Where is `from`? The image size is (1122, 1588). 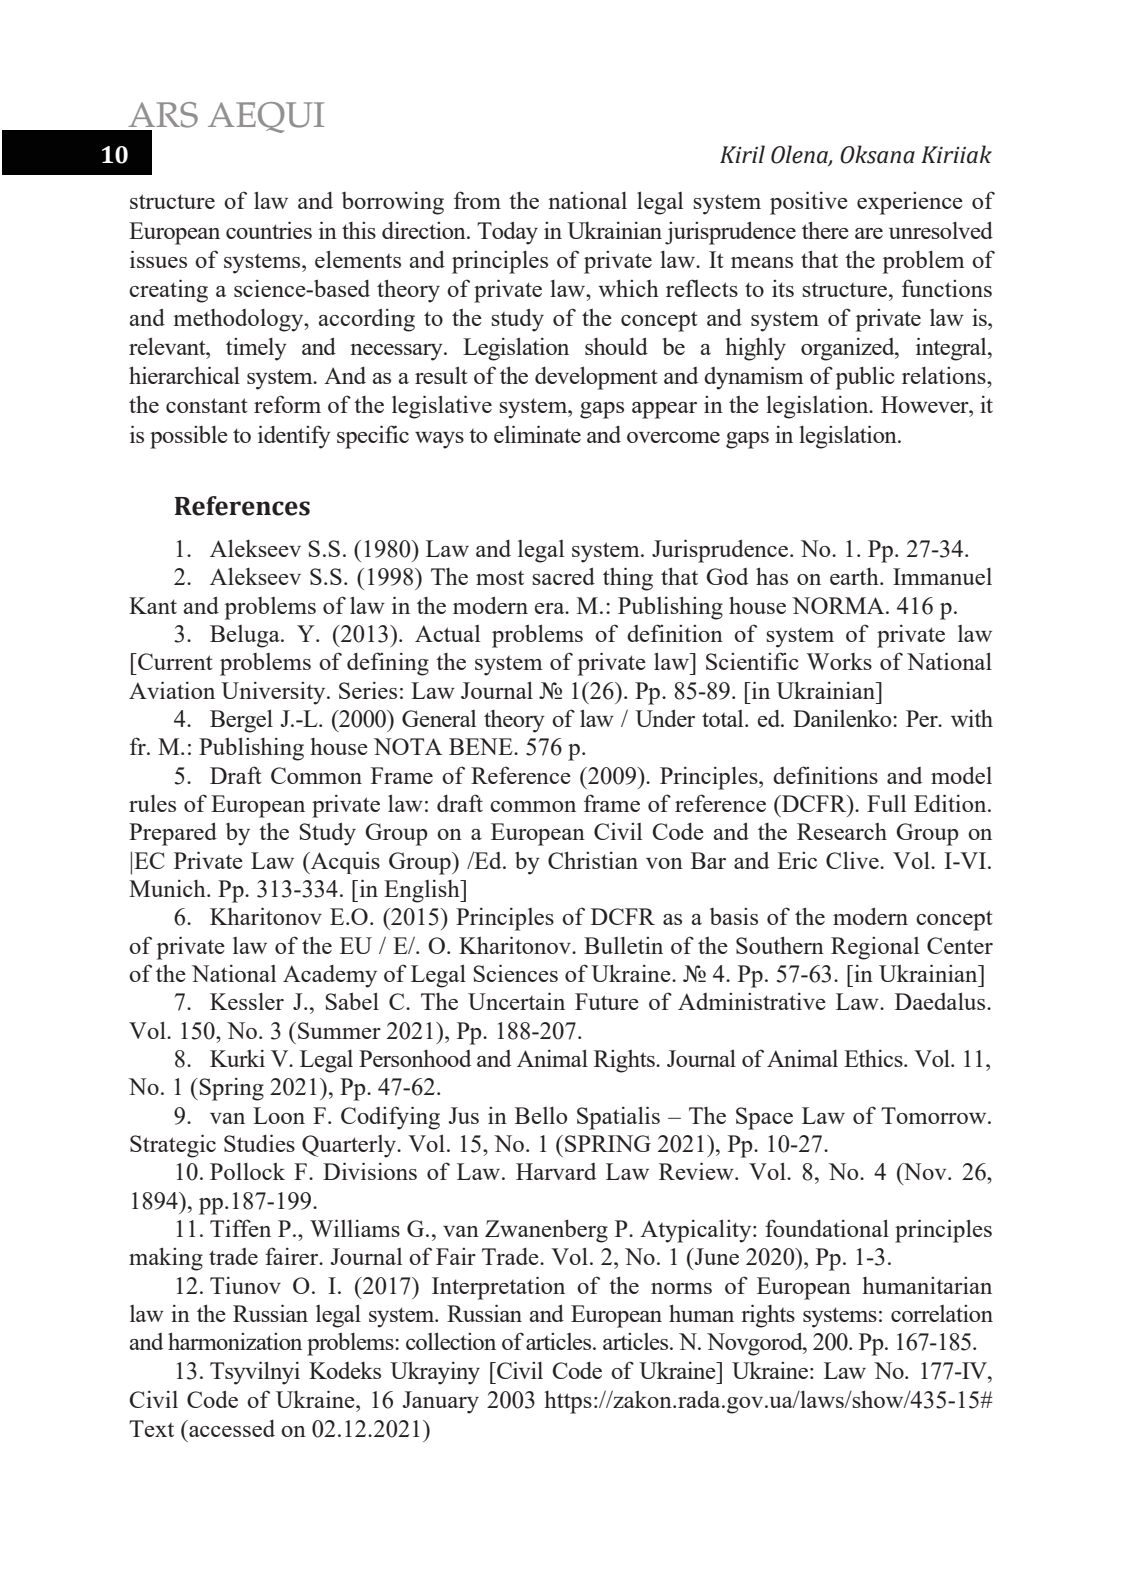
from is located at coordinates (477, 200).
